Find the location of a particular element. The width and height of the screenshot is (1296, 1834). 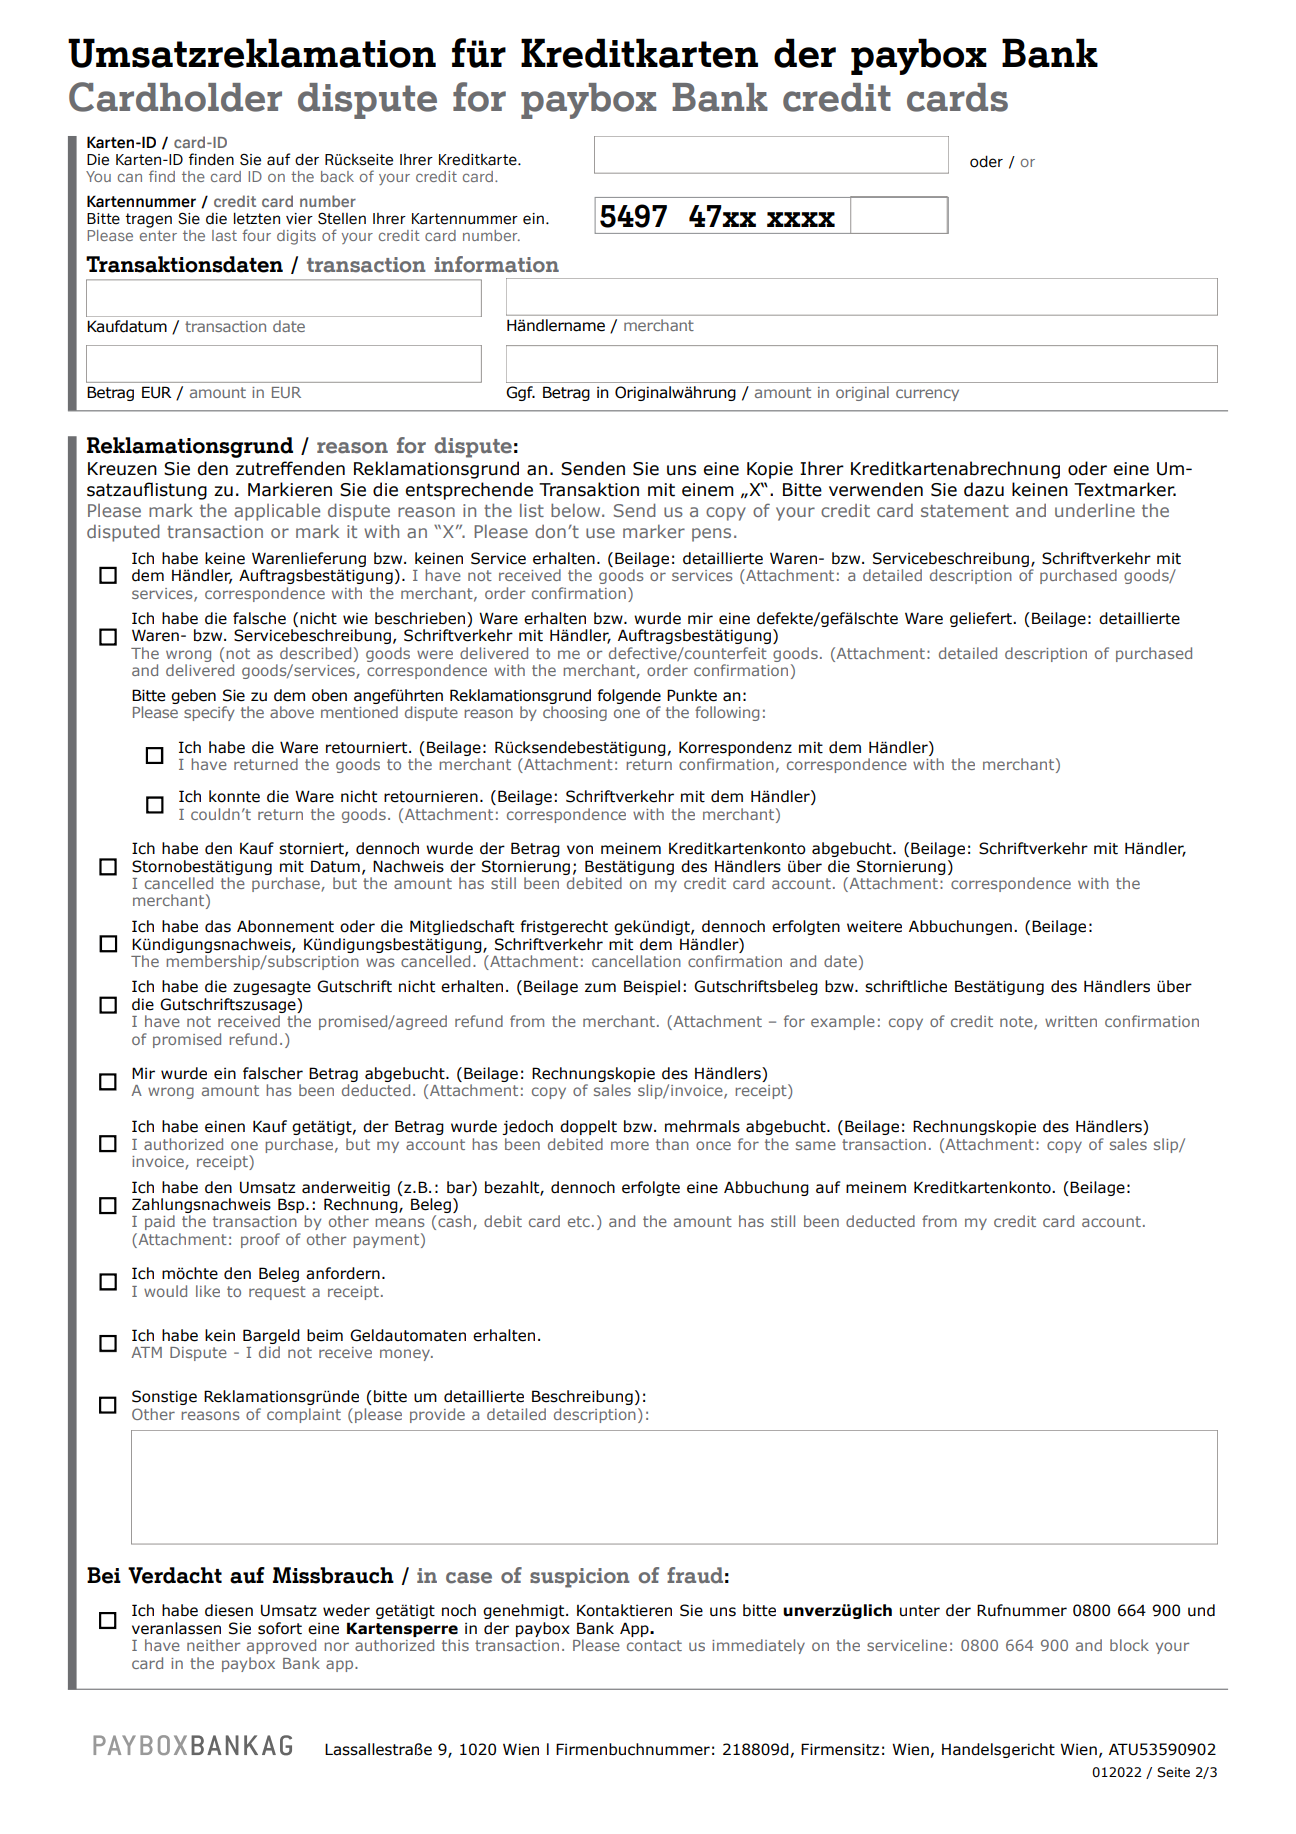

information is located at coordinates (496, 264).
